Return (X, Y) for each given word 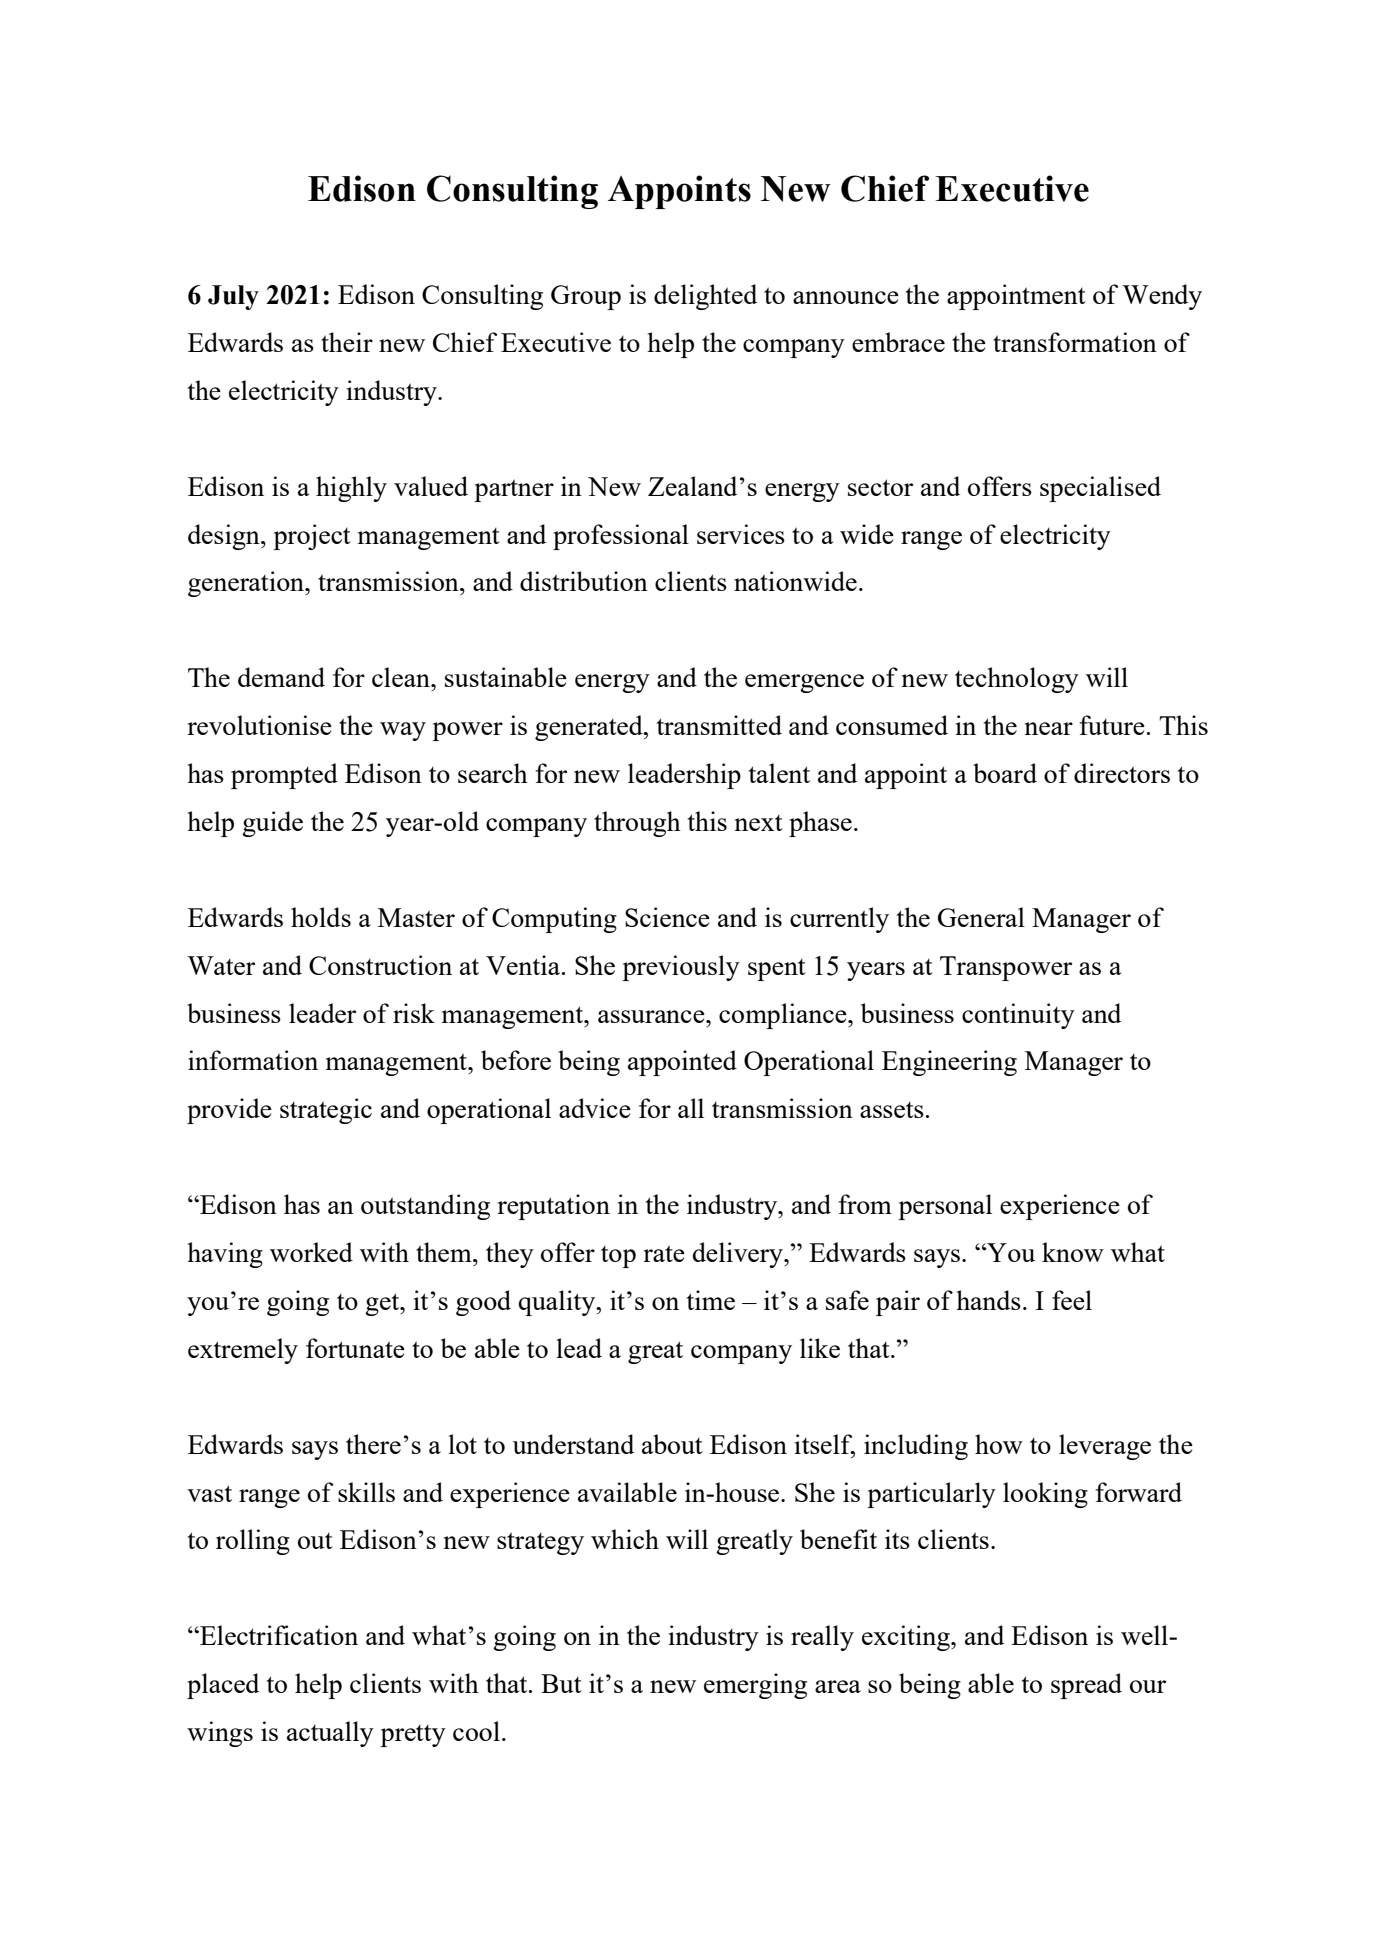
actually (330, 1734)
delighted (705, 297)
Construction (380, 965)
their (347, 342)
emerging (755, 1686)
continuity (1018, 1016)
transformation (1075, 342)
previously (681, 968)
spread (1086, 1686)
